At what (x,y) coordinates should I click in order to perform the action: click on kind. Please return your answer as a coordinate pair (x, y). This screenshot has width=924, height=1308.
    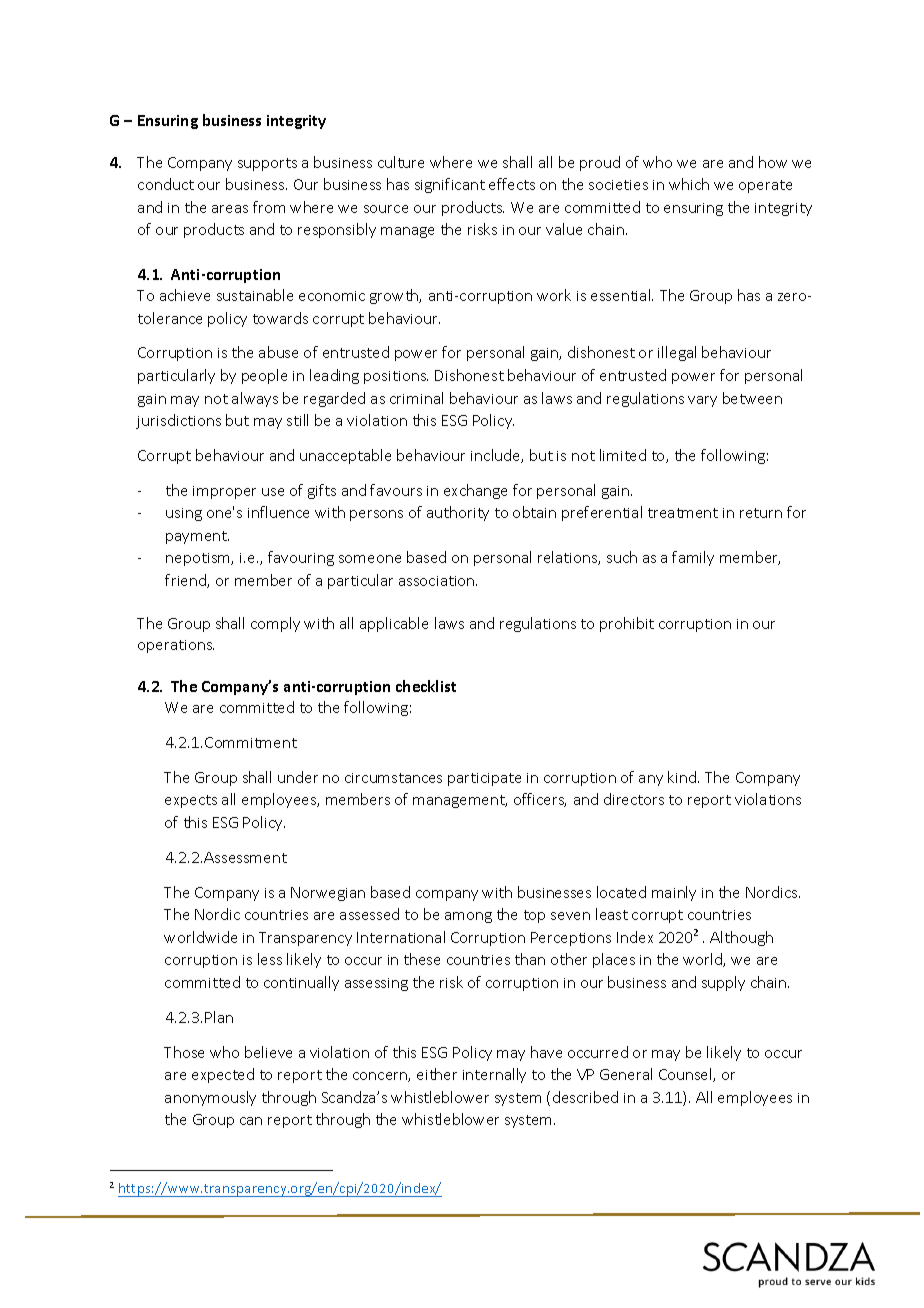
    Looking at the image, I should click on (682, 777).
